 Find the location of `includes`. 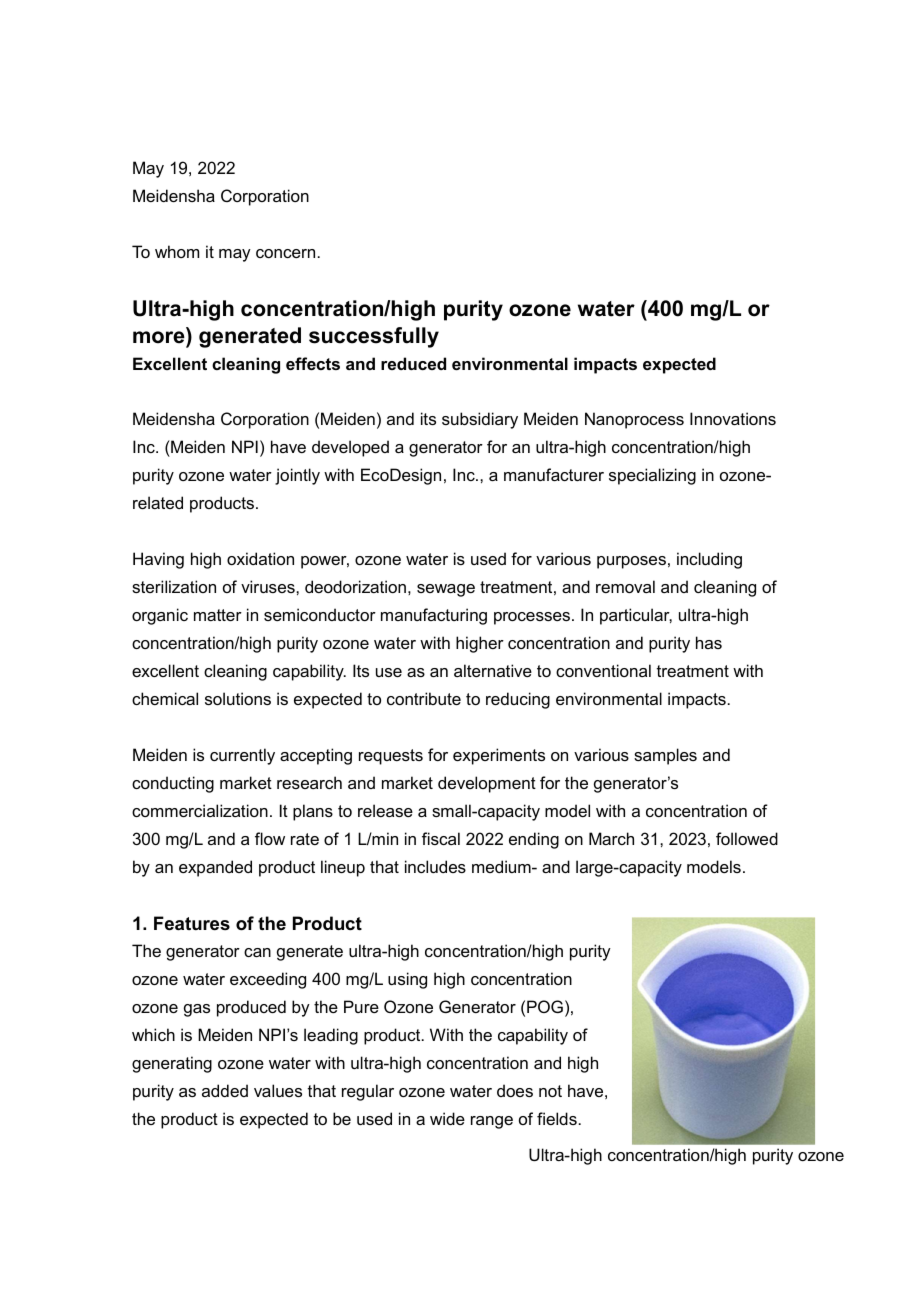

includes is located at coordinates (435, 866).
